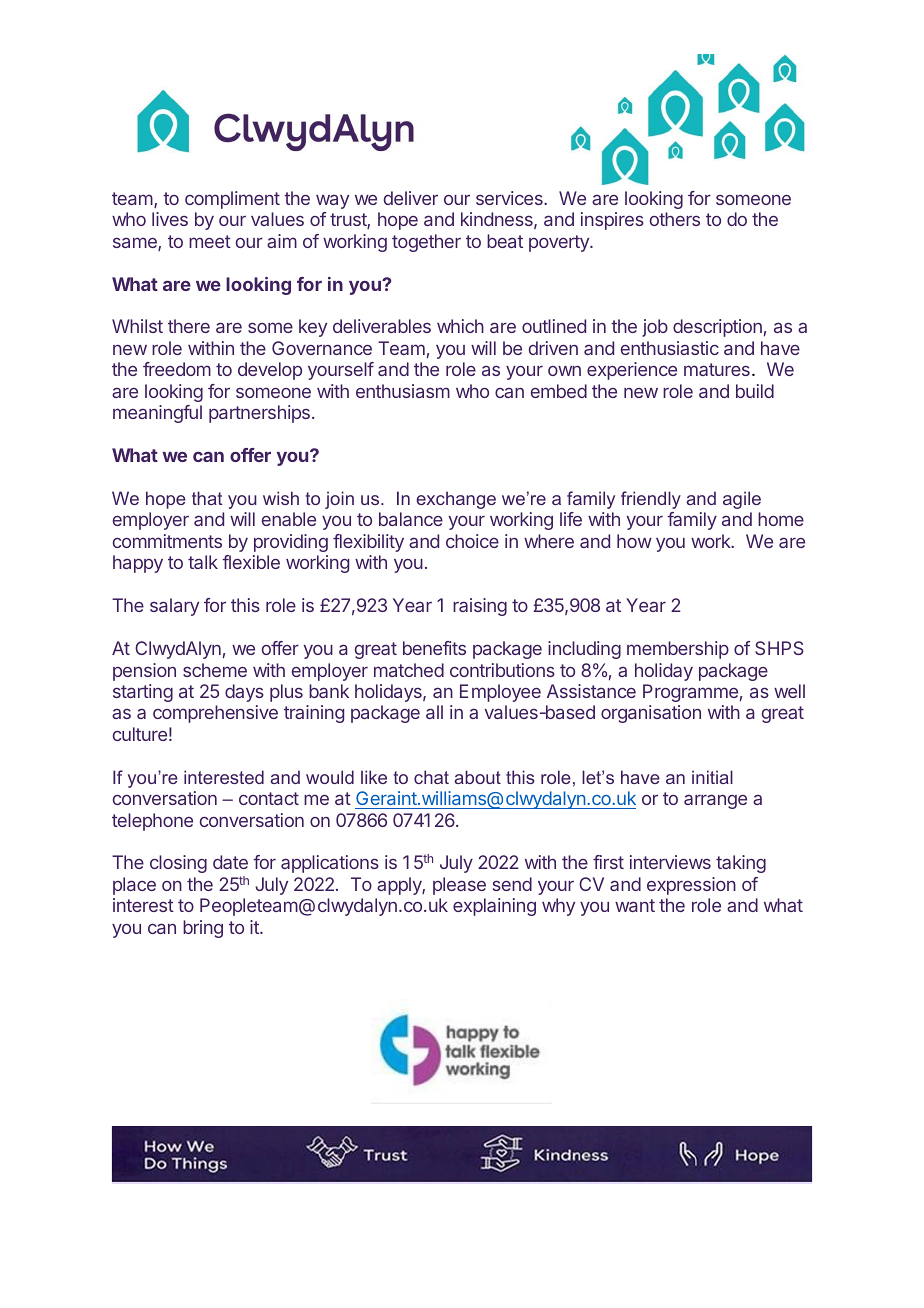 The width and height of the image is (924, 1308). I want to click on meet, so click(210, 241).
